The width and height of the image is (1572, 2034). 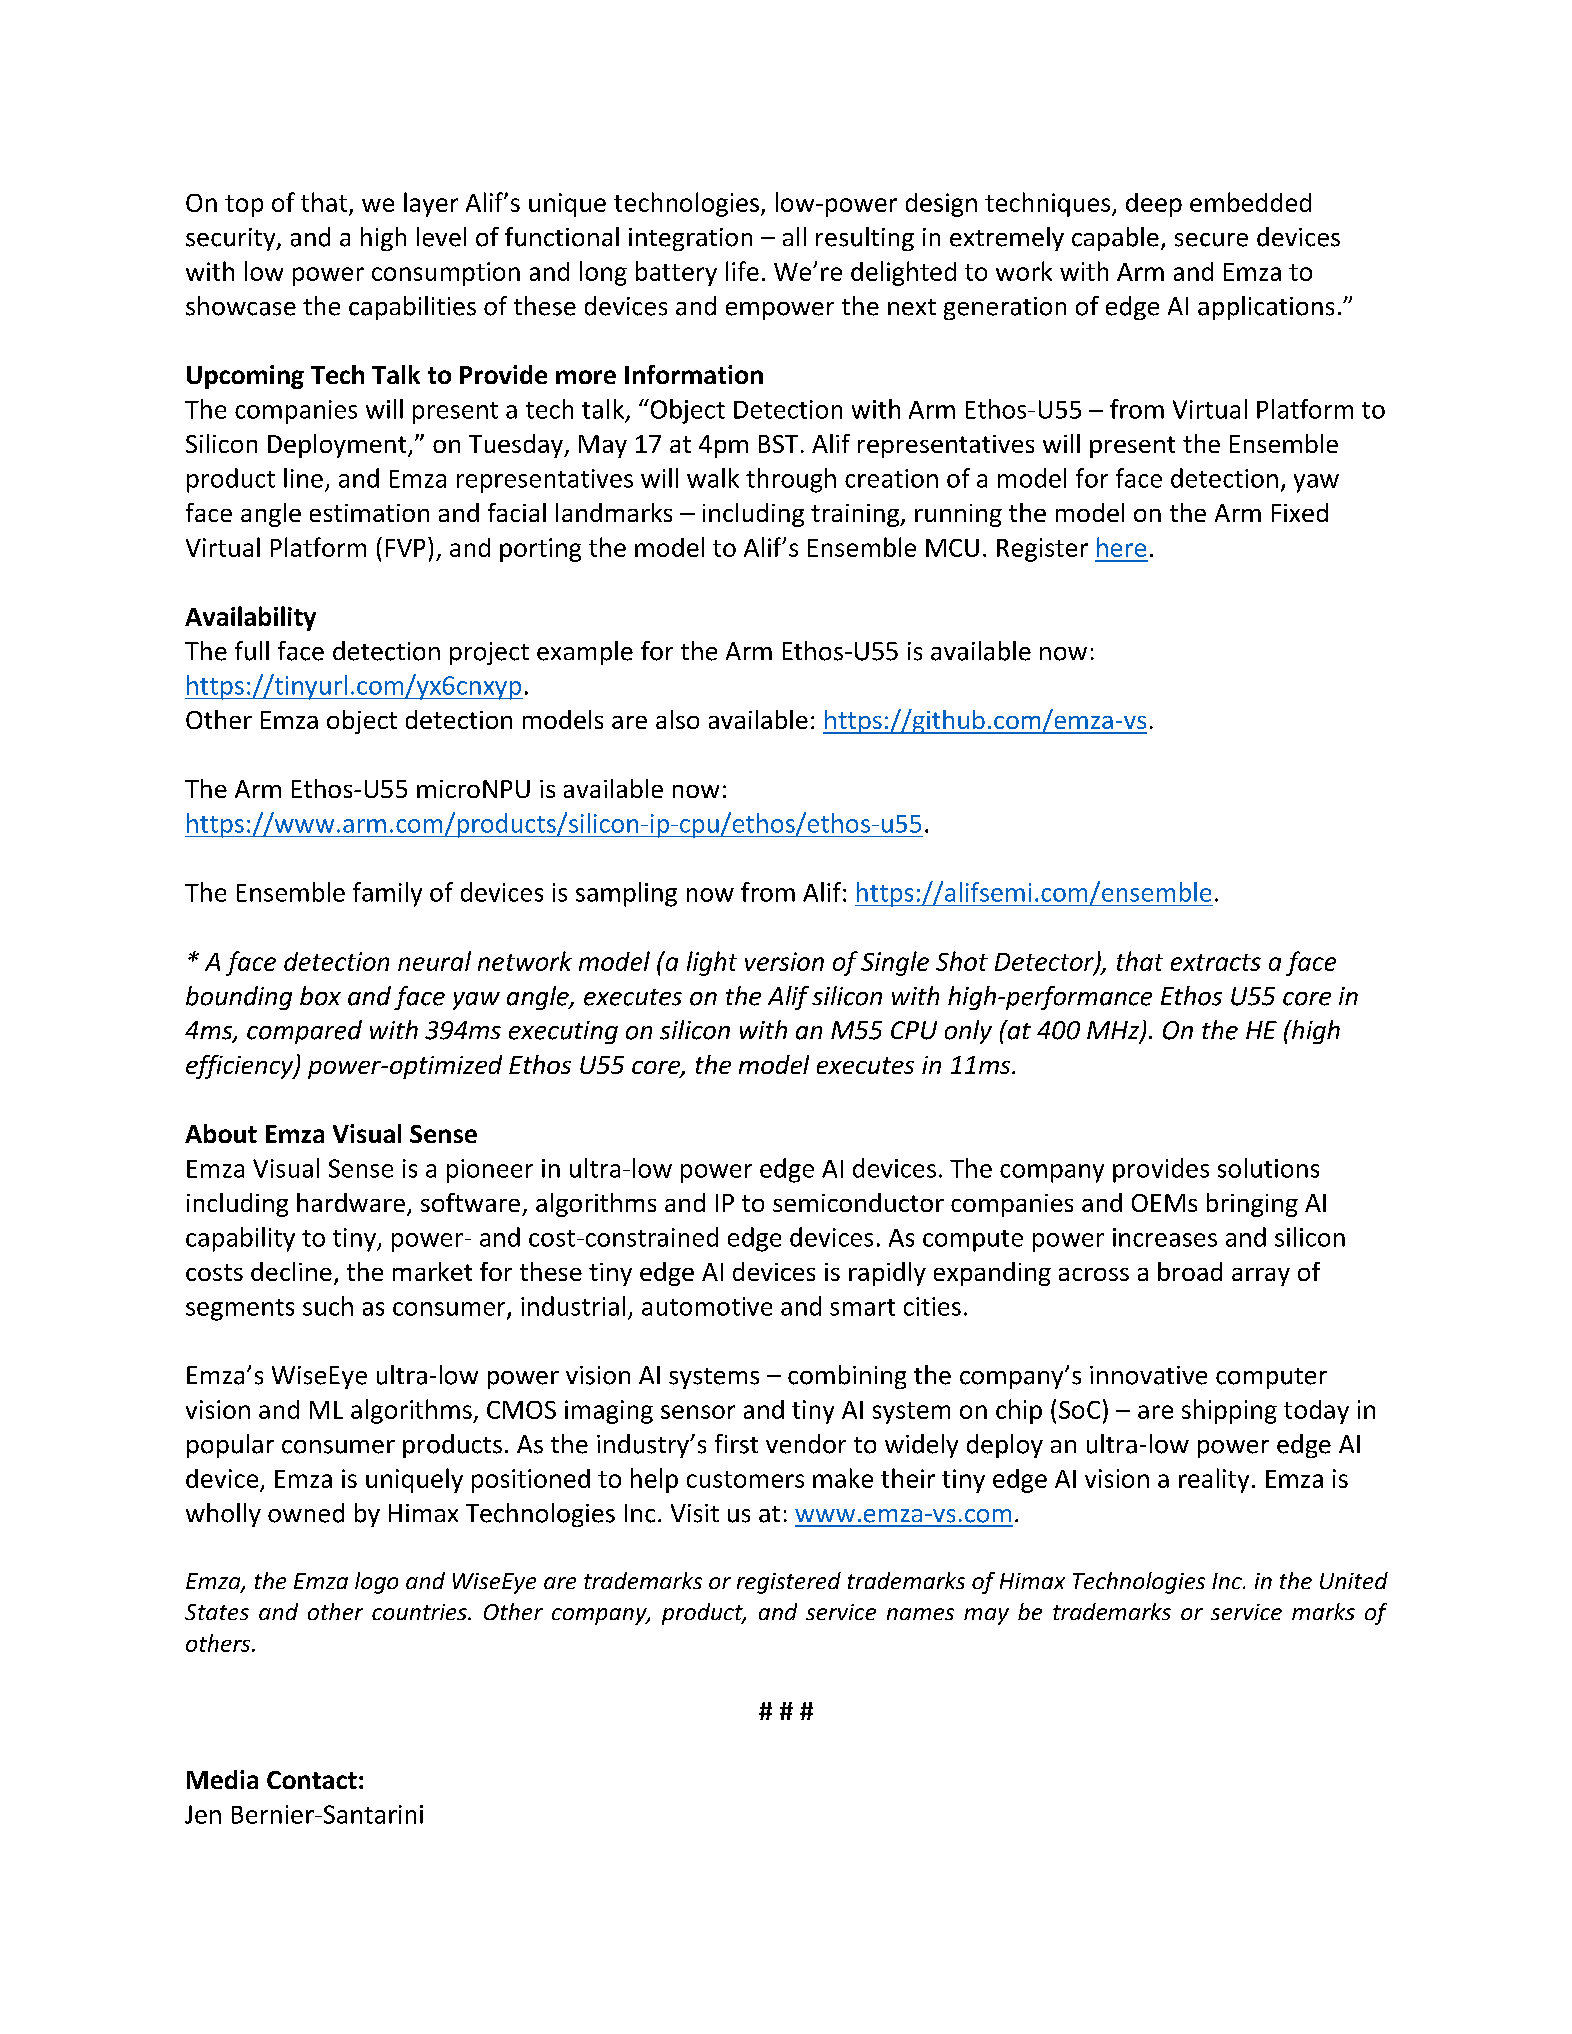 What do you see at coordinates (312, 1780) in the image?
I see `Contact` at bounding box center [312, 1780].
